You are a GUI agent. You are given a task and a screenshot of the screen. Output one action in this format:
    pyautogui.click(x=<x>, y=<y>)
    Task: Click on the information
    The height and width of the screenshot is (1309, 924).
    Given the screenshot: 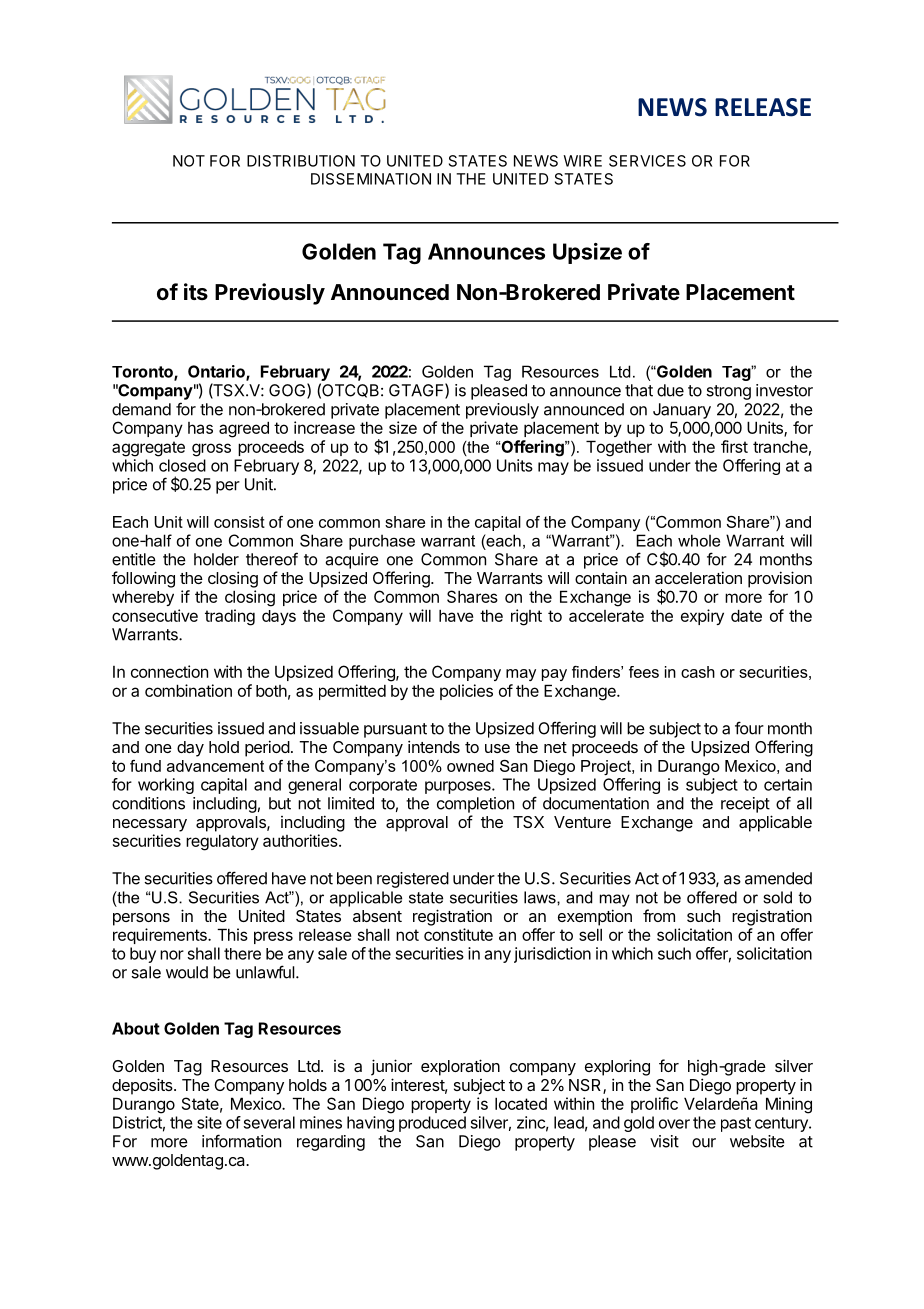 What is the action you would take?
    pyautogui.click(x=241, y=1141)
